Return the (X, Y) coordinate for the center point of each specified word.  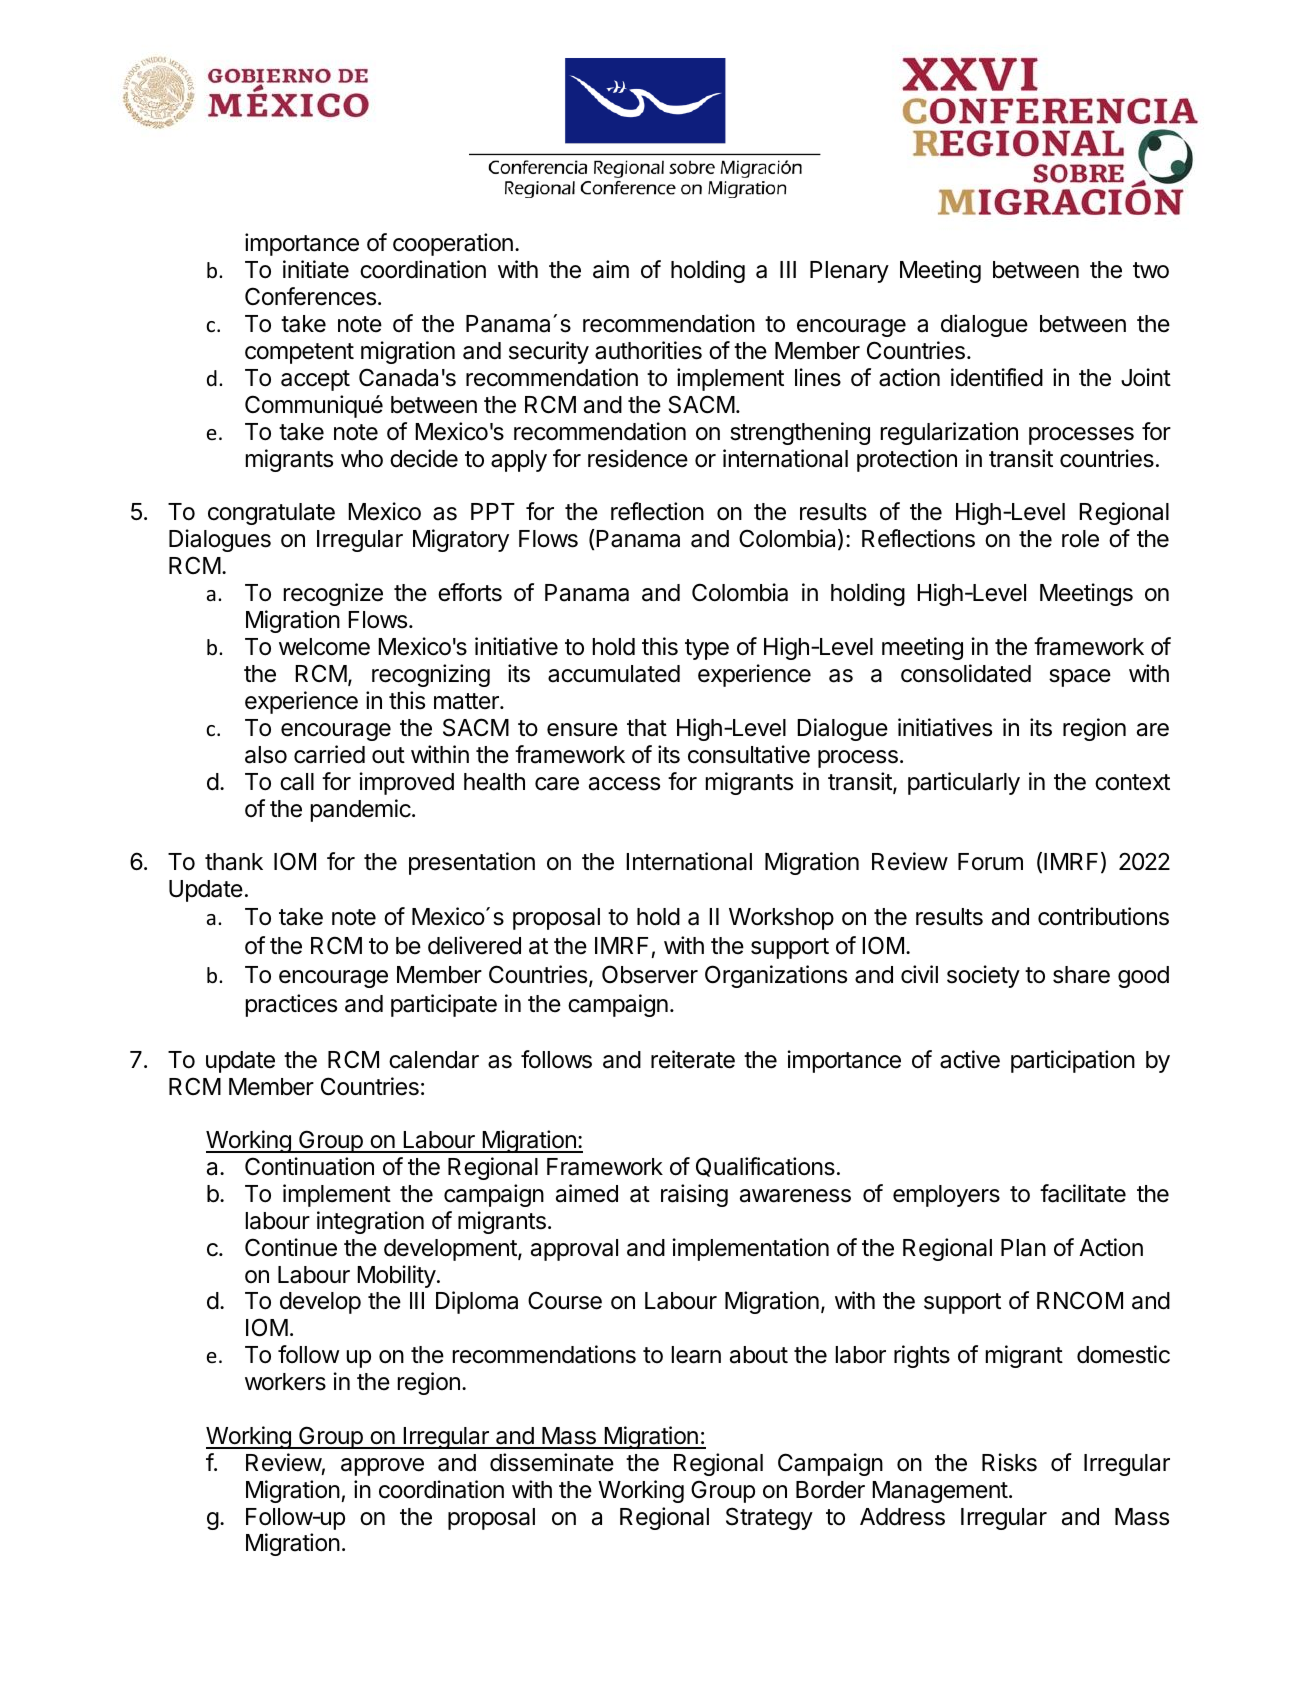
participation (1073, 1061)
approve (382, 1467)
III (788, 269)
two (1151, 270)
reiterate (693, 1059)
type (707, 649)
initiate (316, 269)
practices (291, 1005)
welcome (324, 647)
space (1080, 678)
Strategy (769, 1518)
